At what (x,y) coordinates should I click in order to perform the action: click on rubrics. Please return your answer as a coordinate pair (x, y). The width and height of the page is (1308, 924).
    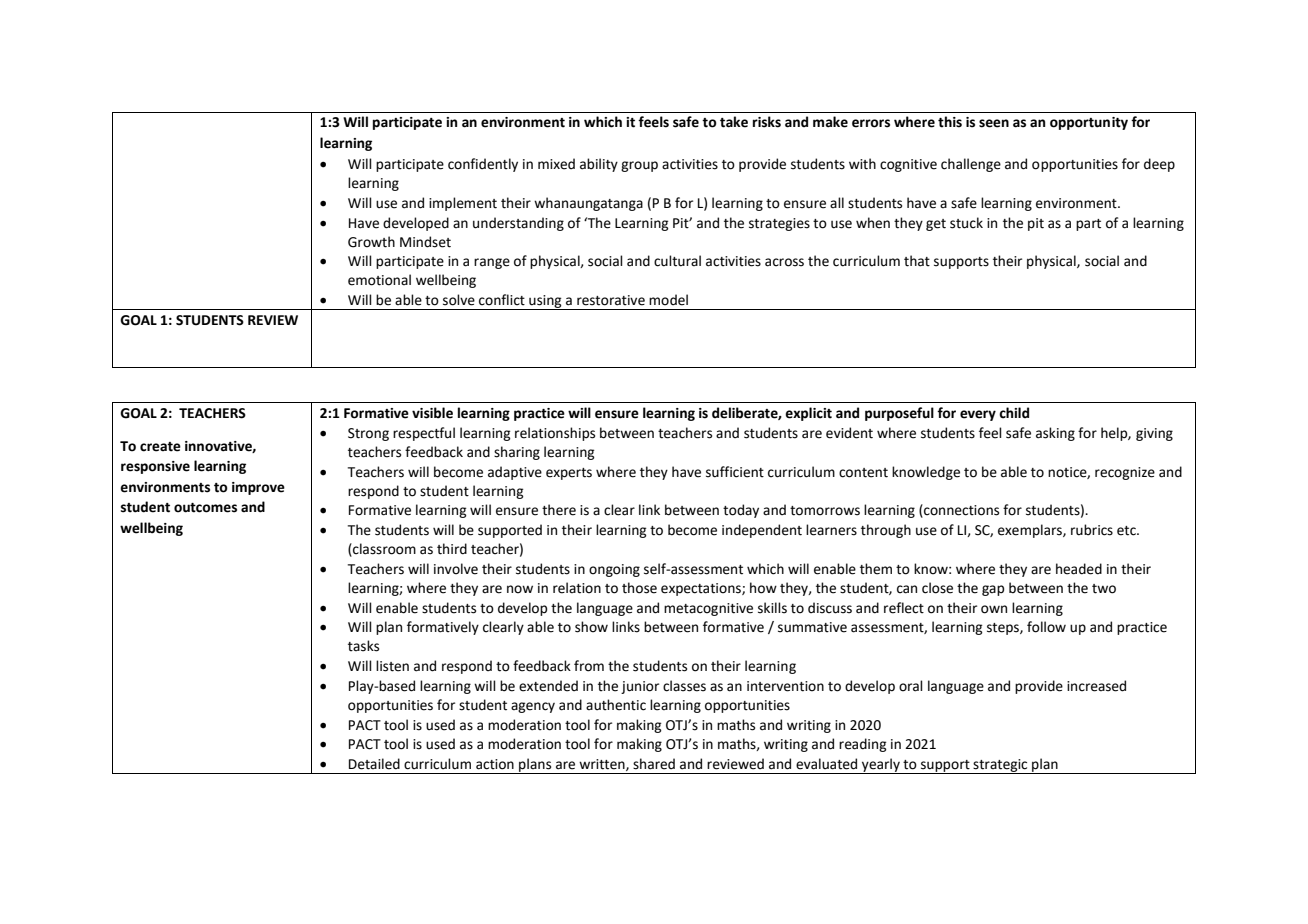
    Looking at the image, I should click on (1092, 530).
